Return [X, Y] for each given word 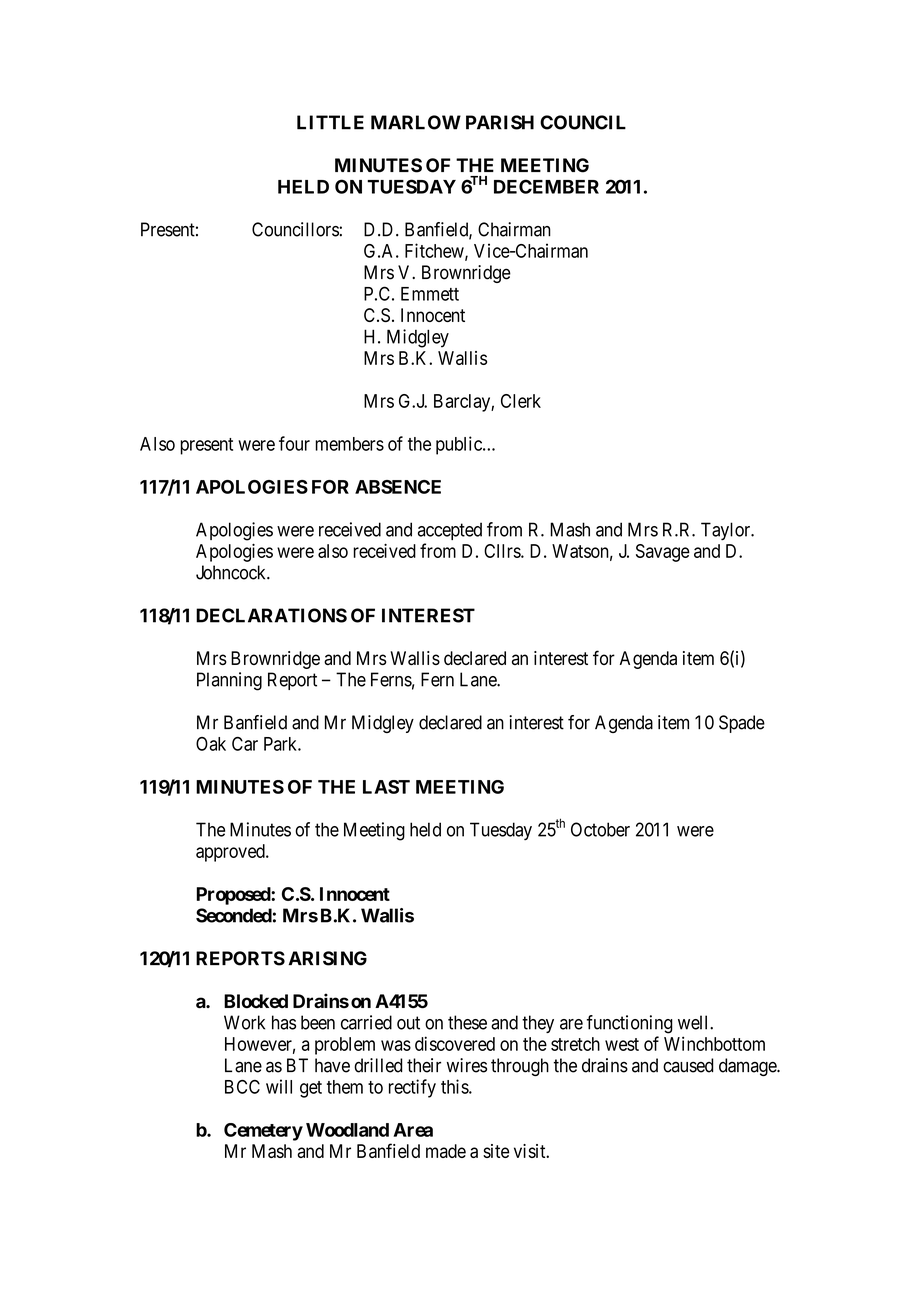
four [294, 443]
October [600, 829]
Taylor [727, 531]
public [460, 445]
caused [688, 1065]
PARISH [500, 122]
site [496, 1151]
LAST [386, 787]
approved [231, 853]
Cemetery [263, 1132]
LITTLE [330, 122]
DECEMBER [546, 186]
